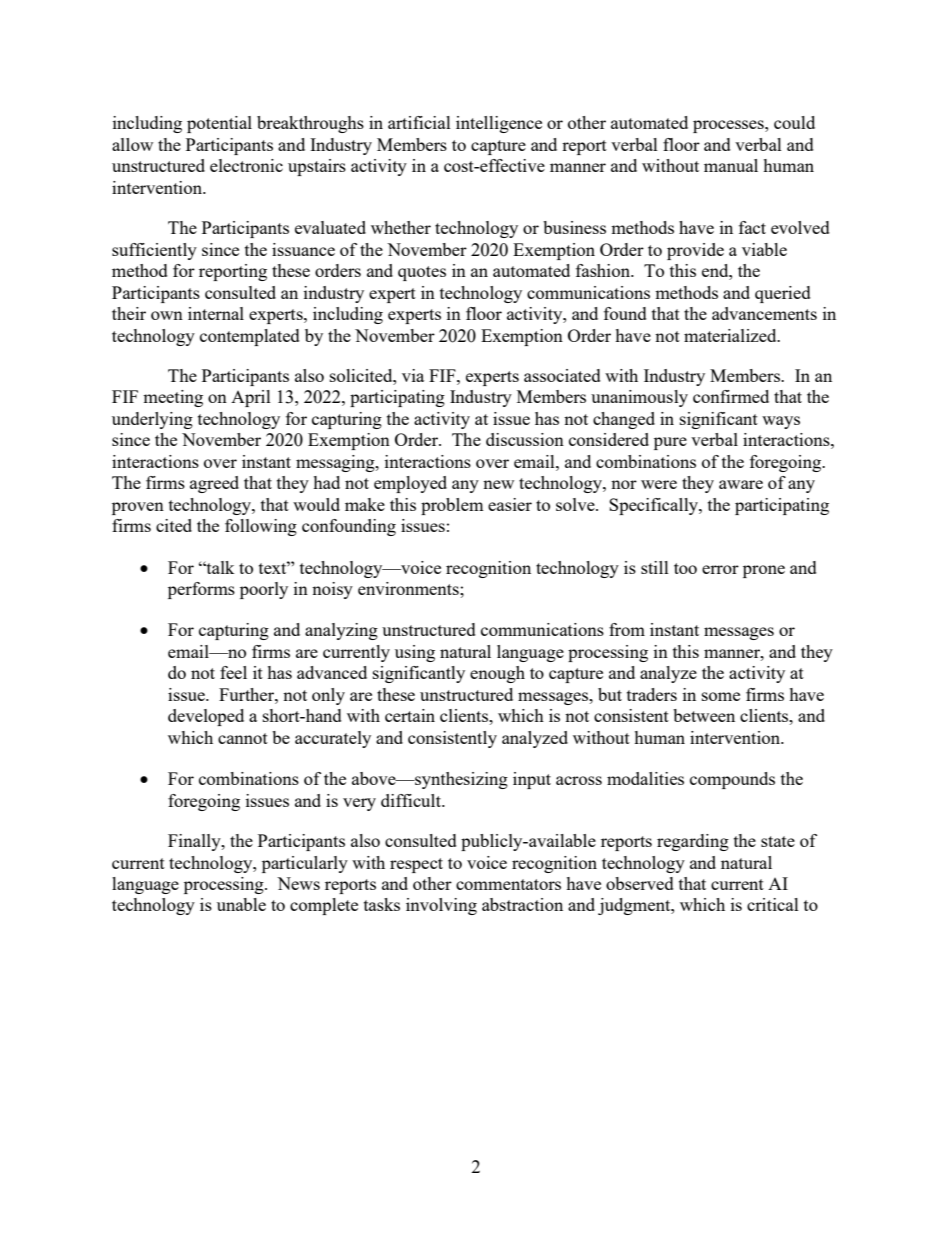  I want to click on aware, so click(741, 484).
